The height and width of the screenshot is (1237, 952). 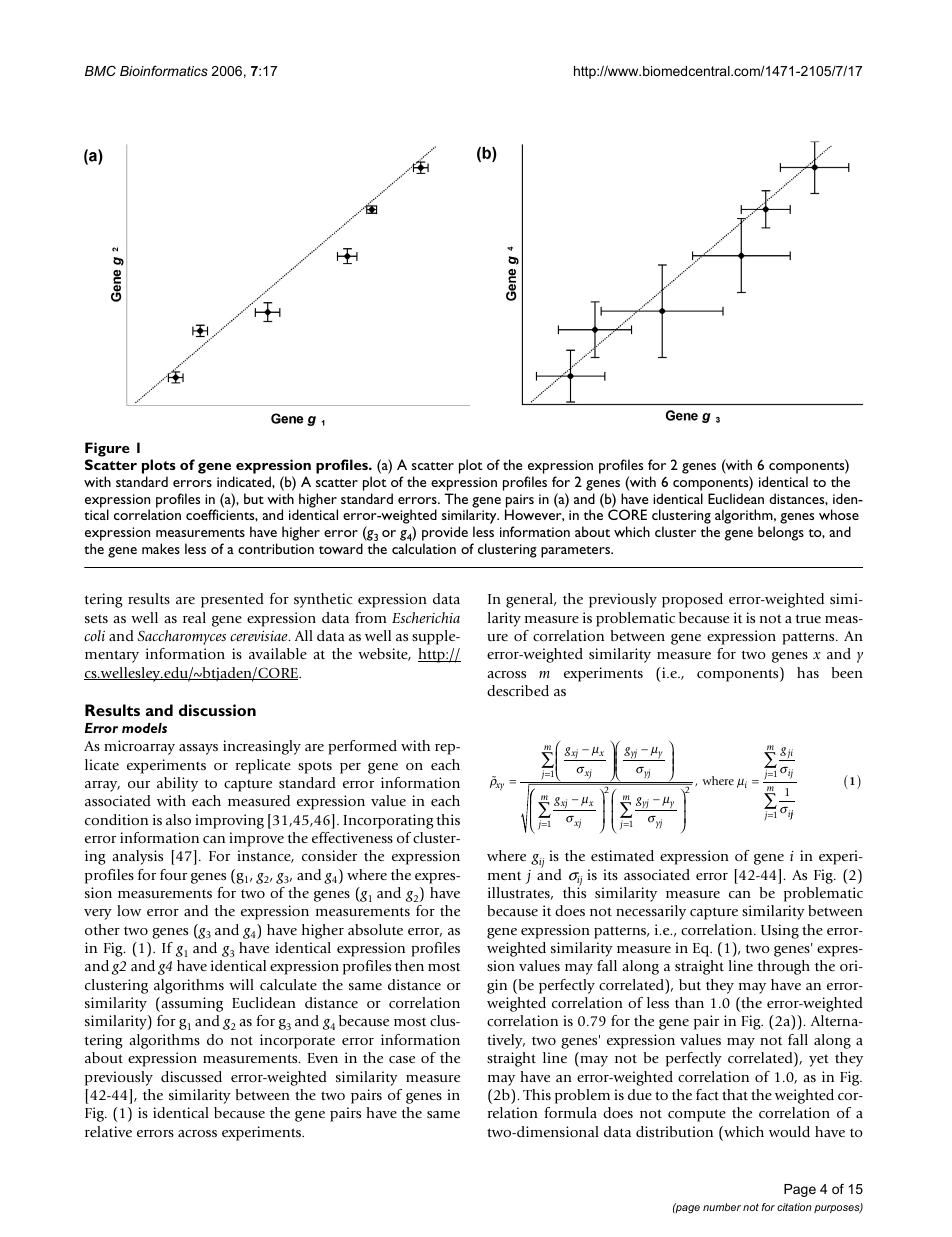 I want to click on relative, so click(x=108, y=1131).
